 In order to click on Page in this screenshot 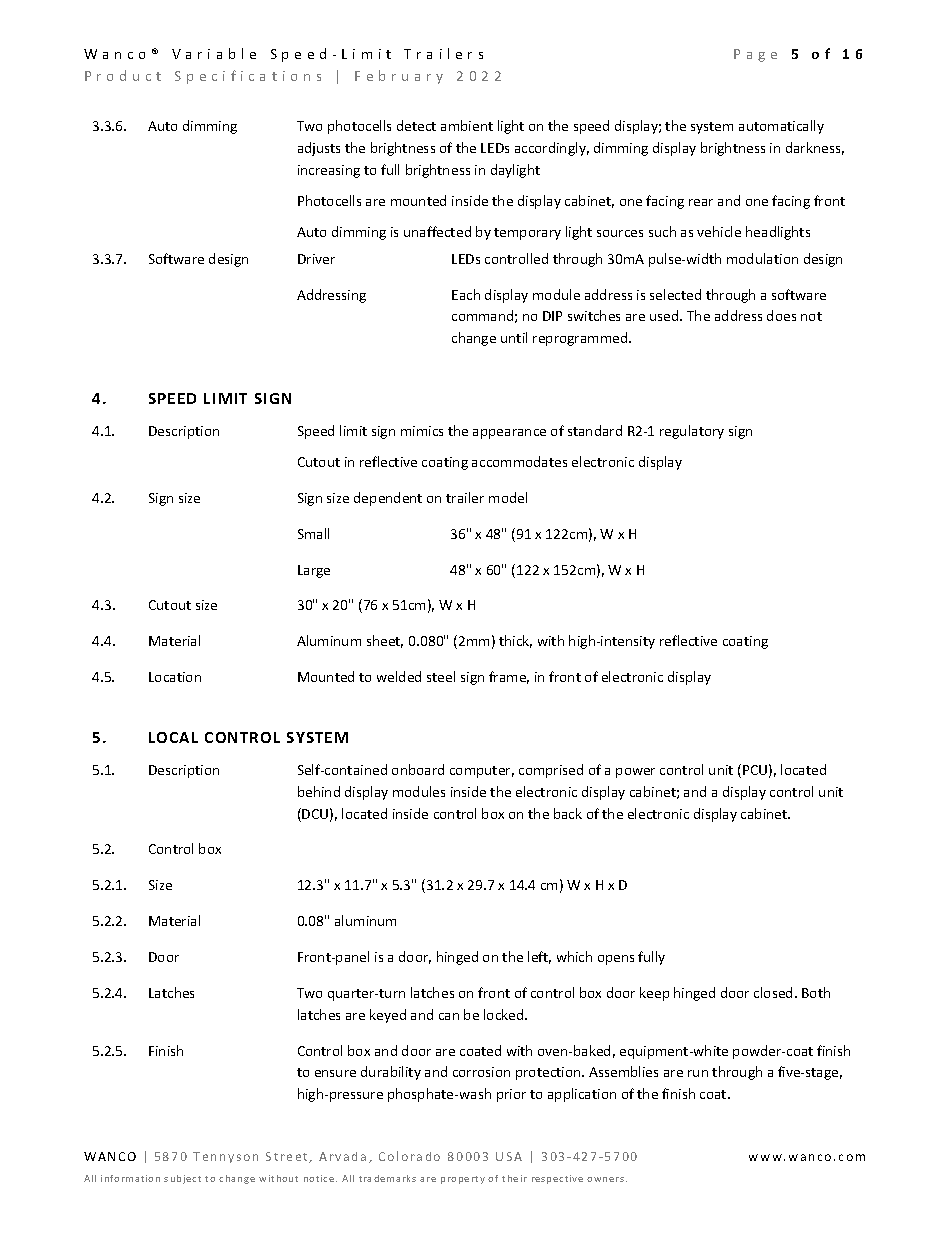, I will do `click(755, 55)`.
